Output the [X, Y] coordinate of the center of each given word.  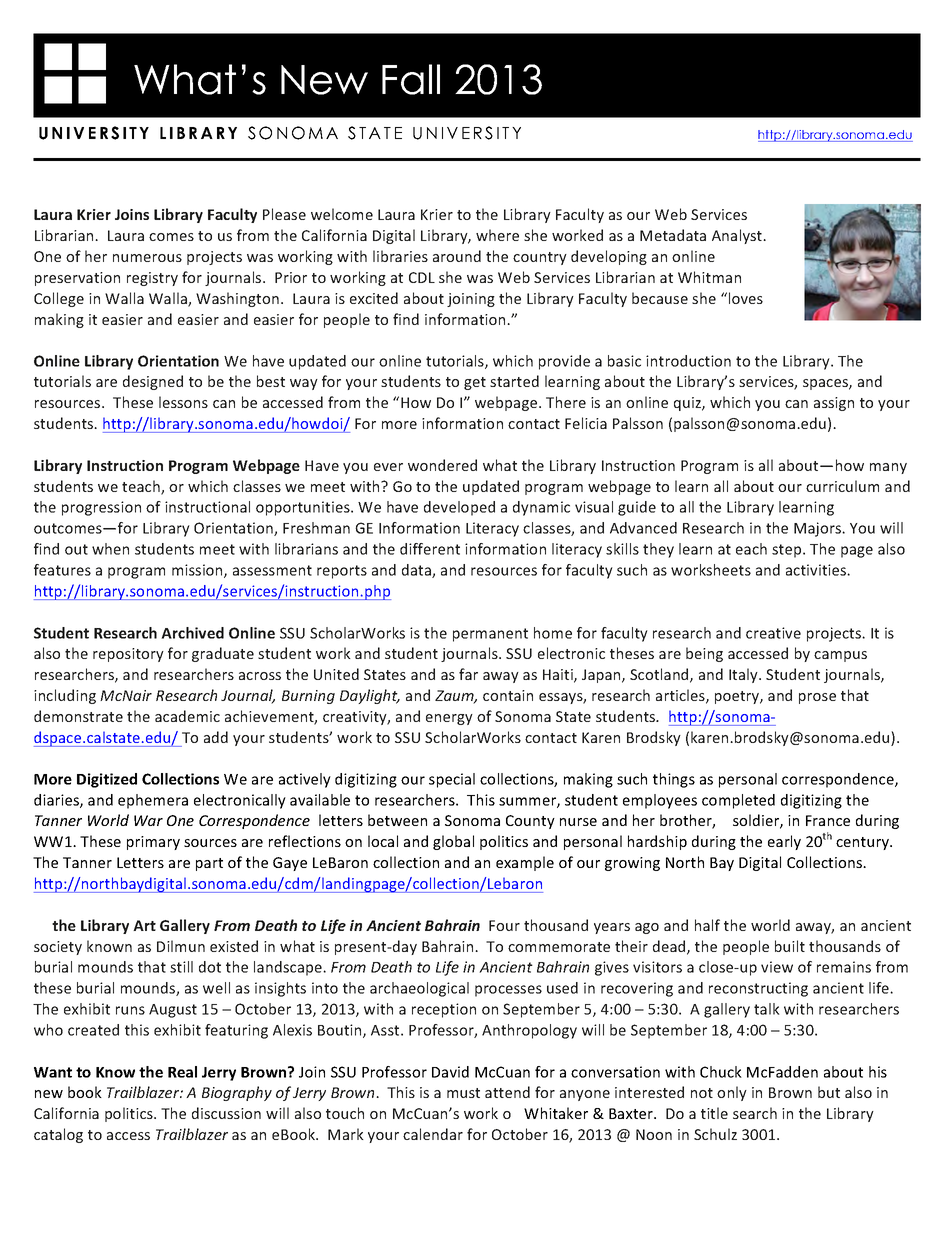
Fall [411, 79]
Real [182, 1072]
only [732, 1093]
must [463, 1093]
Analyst [738, 236]
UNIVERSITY [94, 133]
